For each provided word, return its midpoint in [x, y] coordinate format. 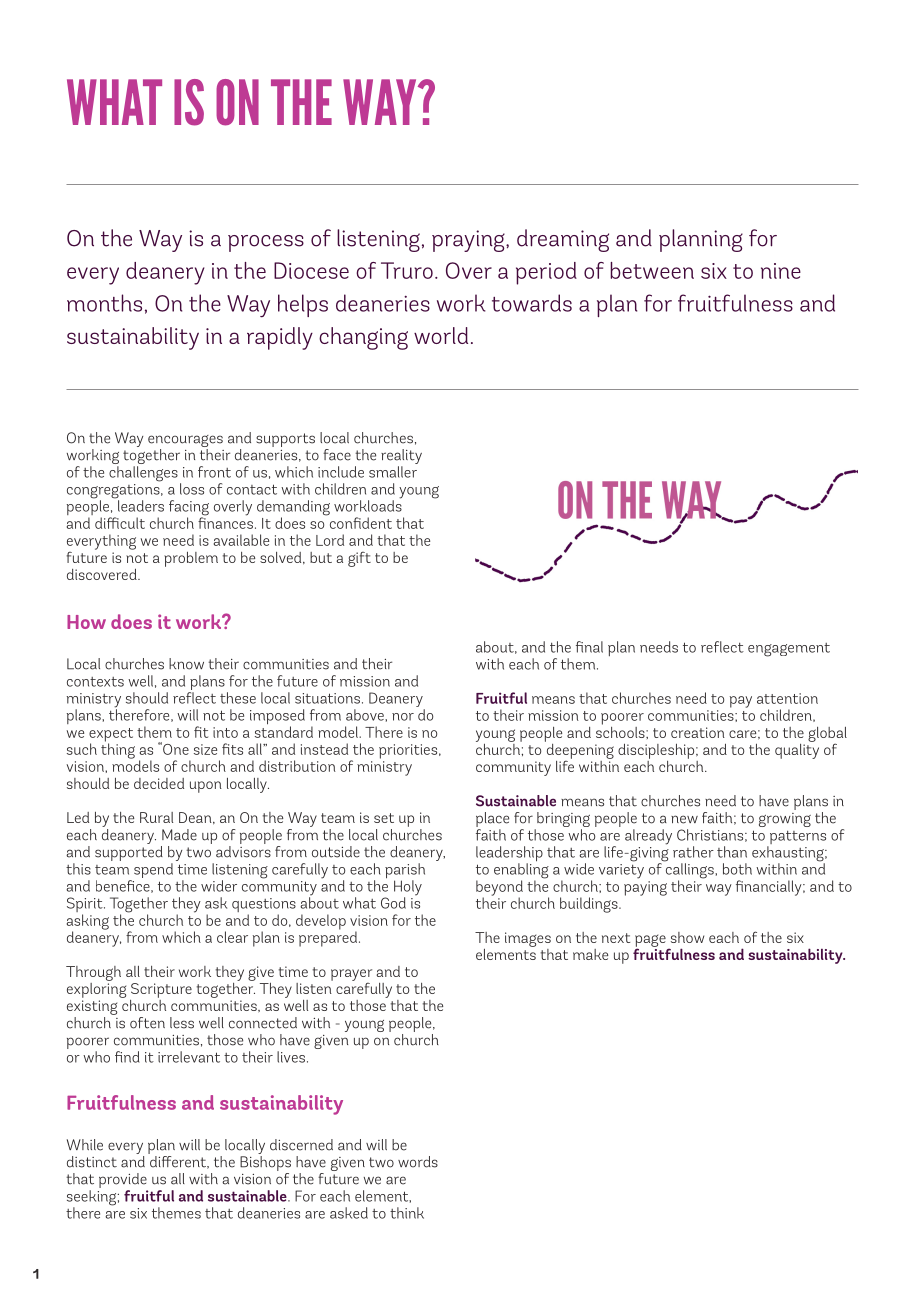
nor [403, 717]
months [104, 303]
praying [469, 241]
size [205, 749]
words [418, 1162]
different [178, 1161]
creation [698, 732]
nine [781, 271]
